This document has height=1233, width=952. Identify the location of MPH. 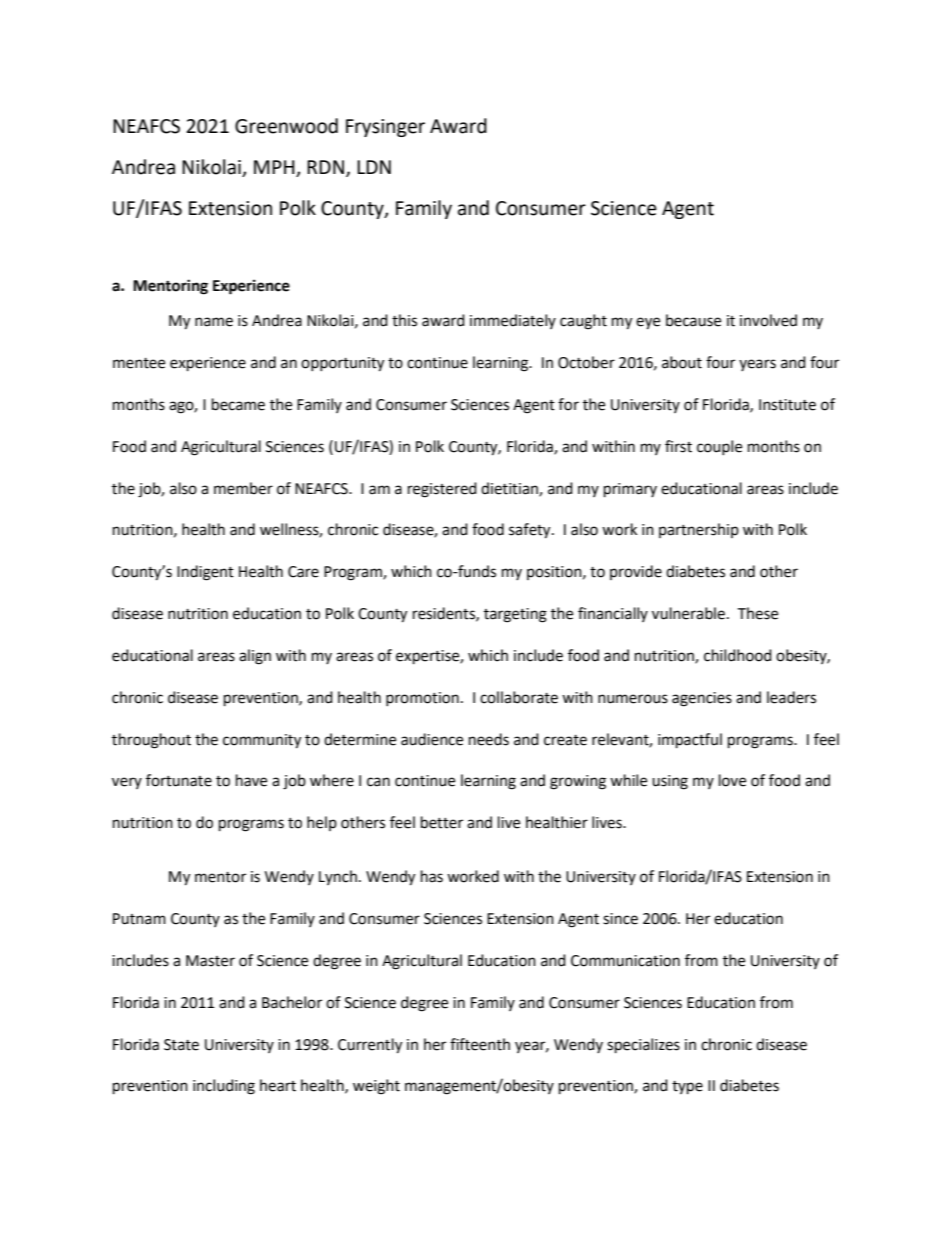
(274, 167).
